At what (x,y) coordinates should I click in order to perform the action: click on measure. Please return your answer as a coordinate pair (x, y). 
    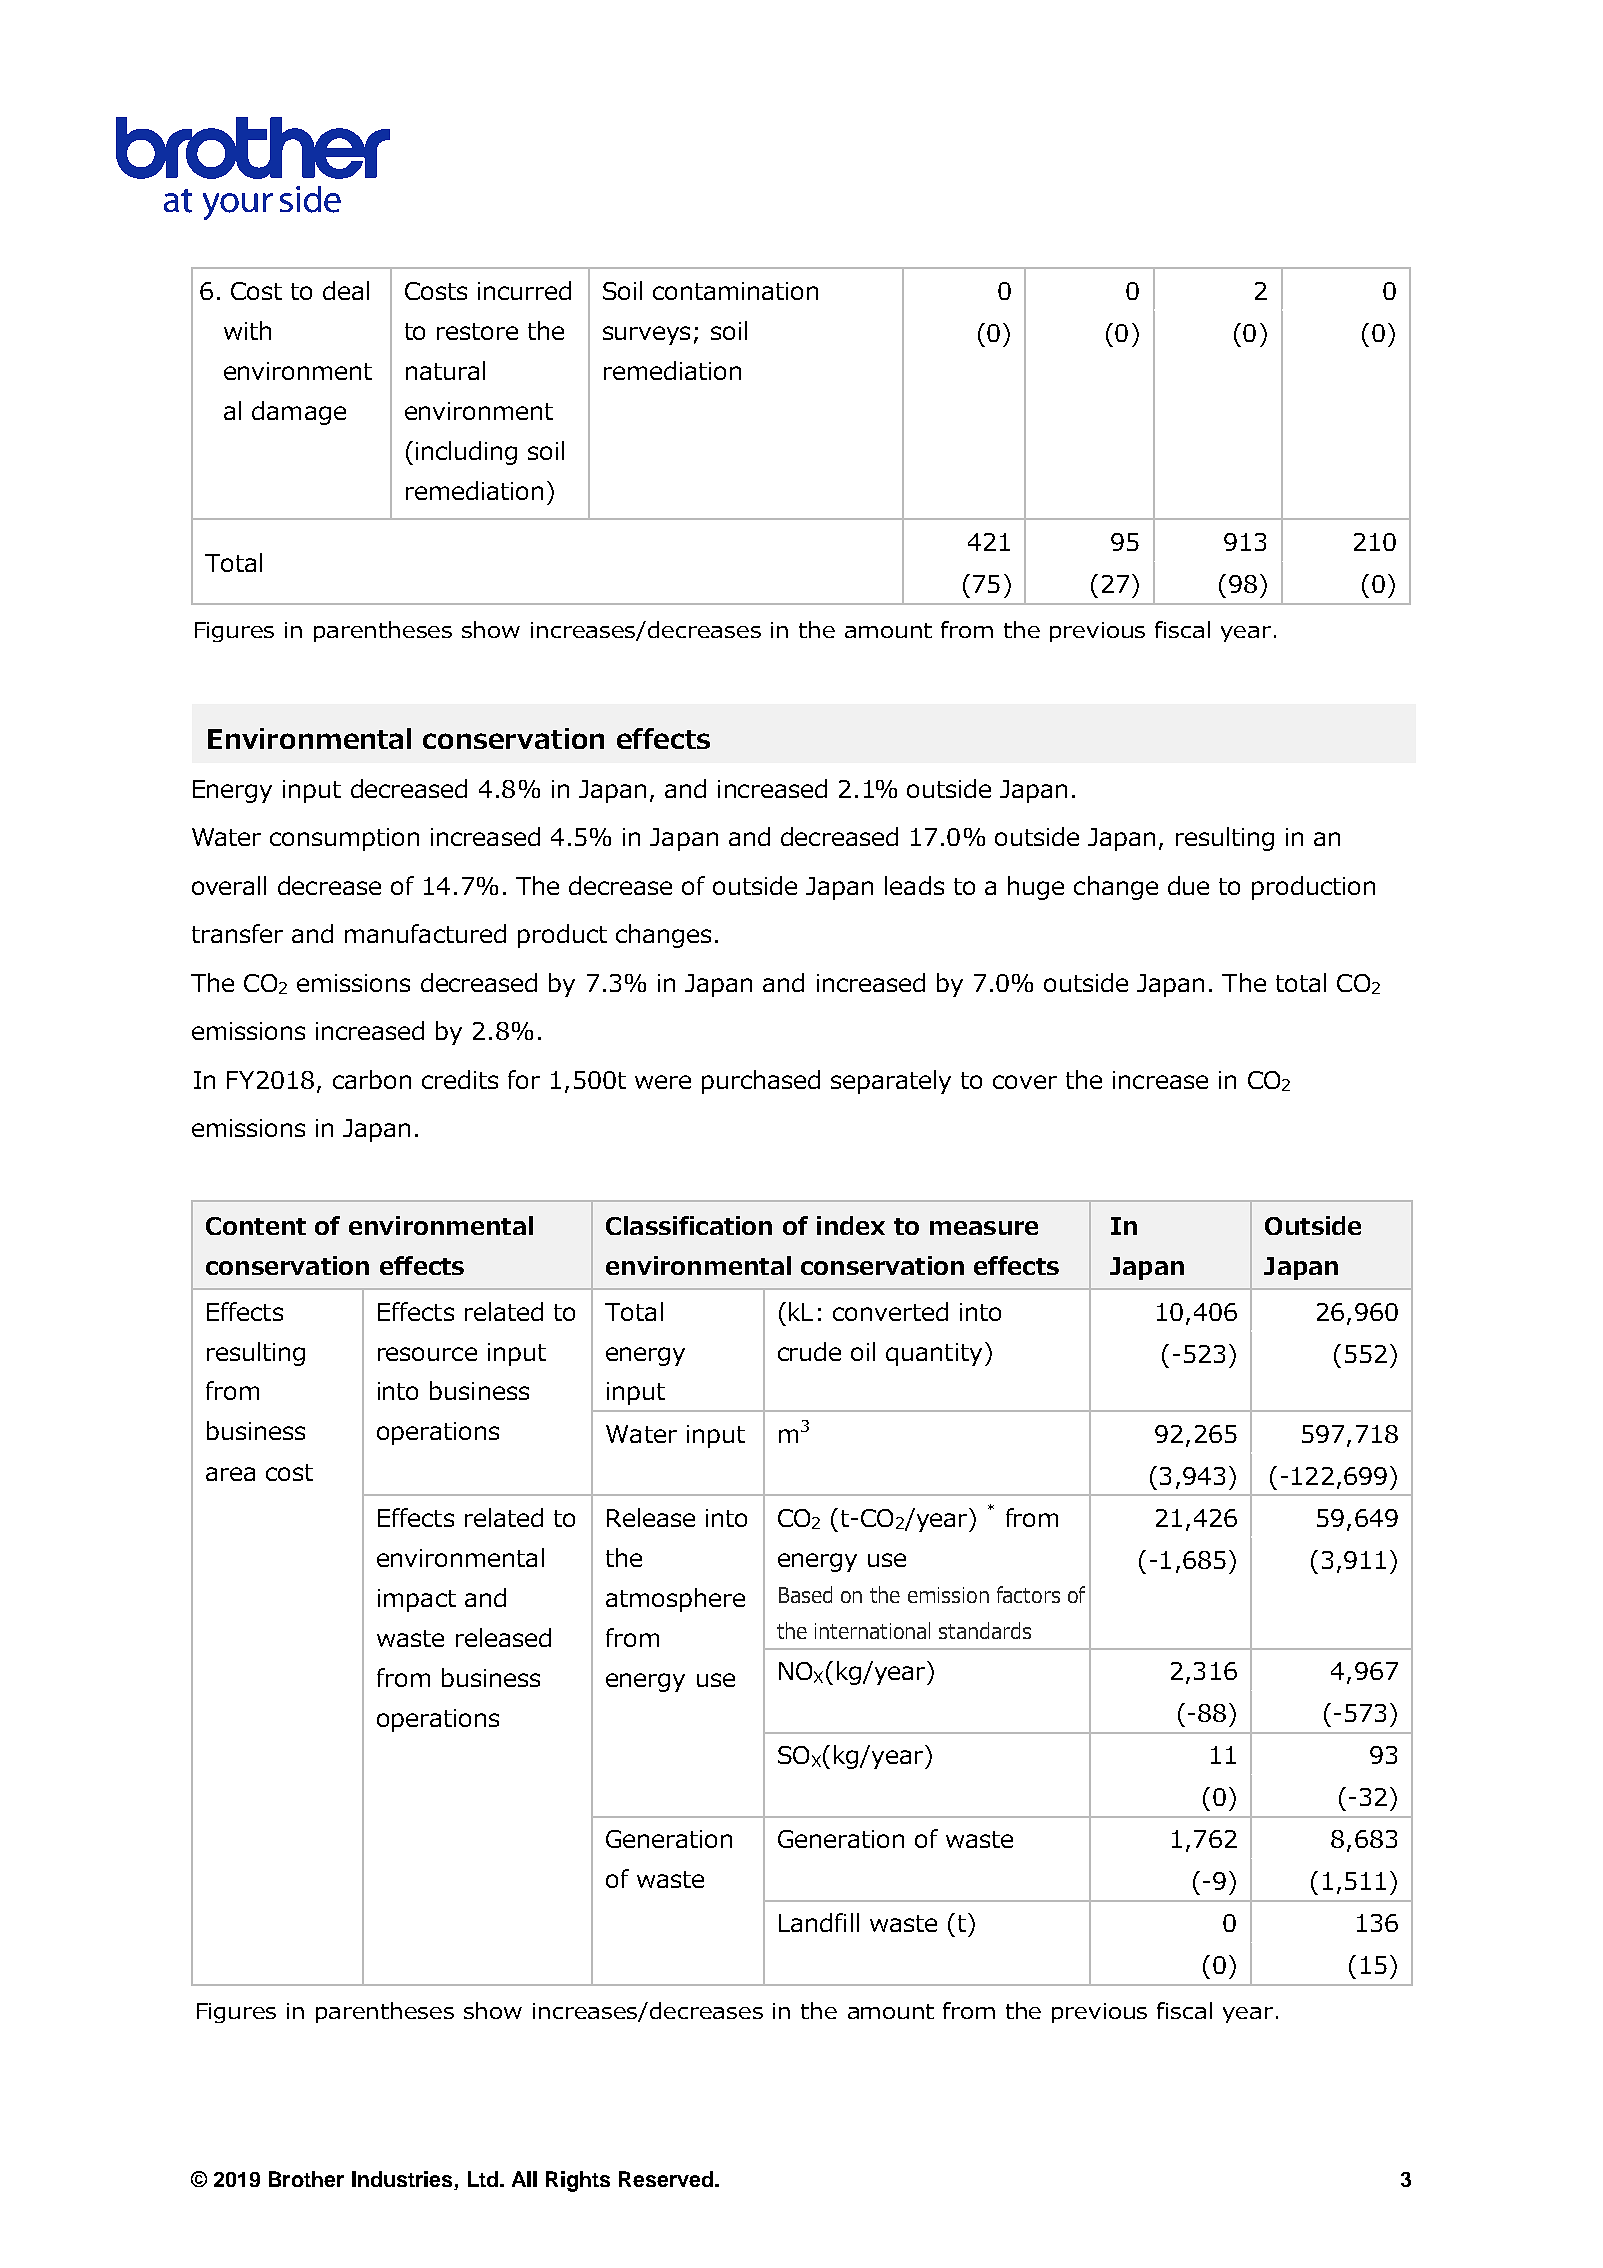
    Looking at the image, I should click on (984, 1228).
